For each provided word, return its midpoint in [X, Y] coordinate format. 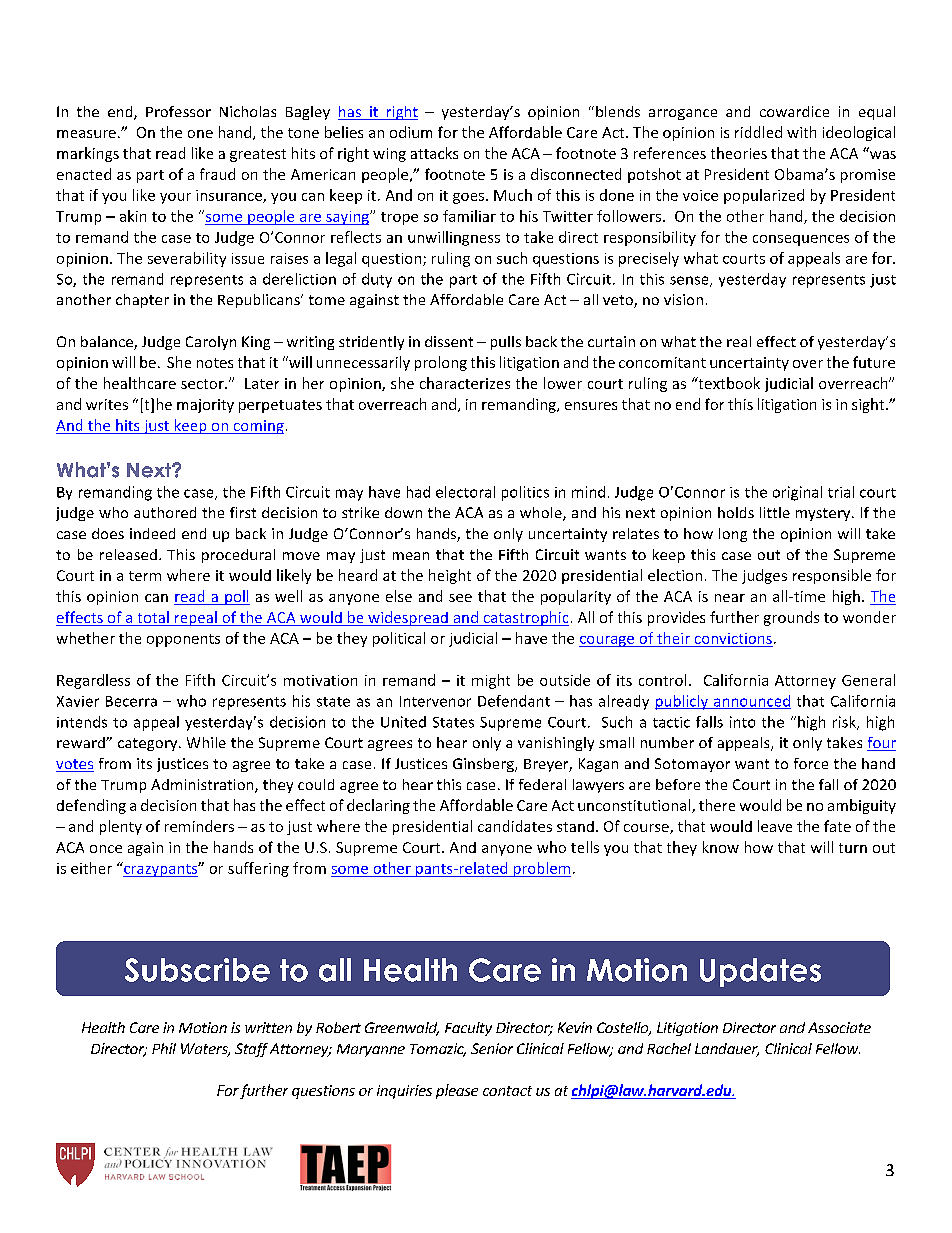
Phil [164, 1048]
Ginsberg [484, 765]
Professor [178, 111]
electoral [465, 492]
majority [205, 406]
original [797, 493]
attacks [434, 153]
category [149, 744]
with [801, 132]
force [811, 763]
